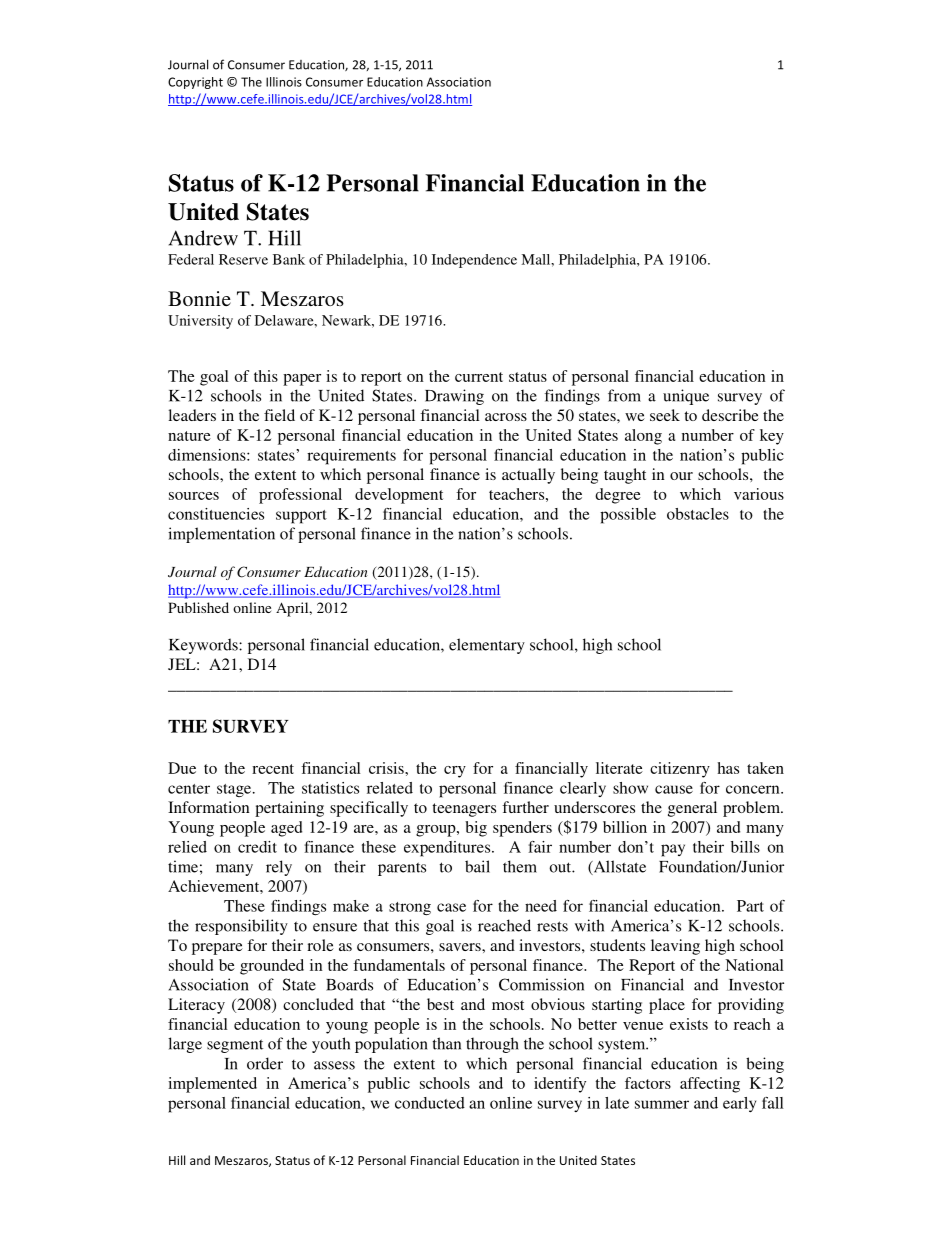  What do you see at coordinates (195, 83) in the image?
I see `Copyright` at bounding box center [195, 83].
